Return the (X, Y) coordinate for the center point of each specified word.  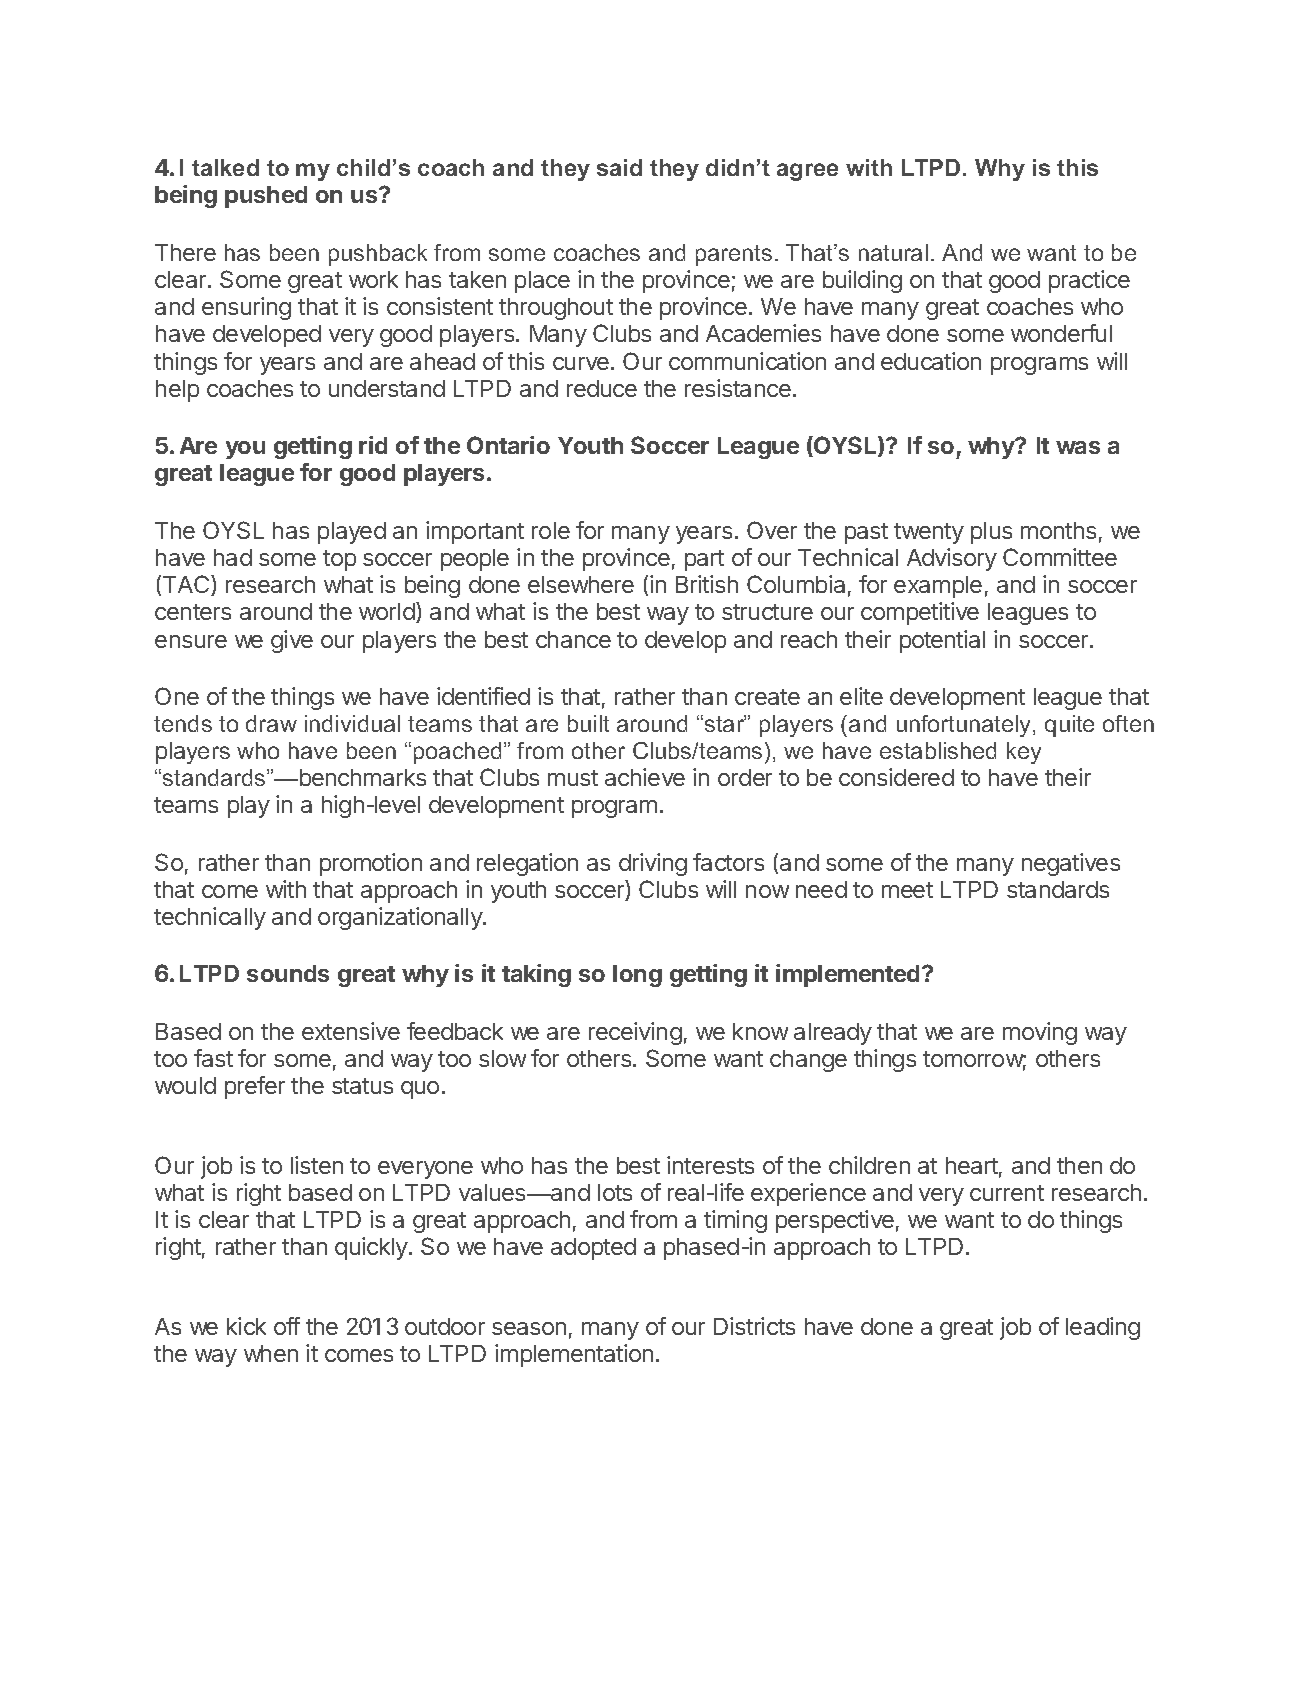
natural (893, 252)
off (287, 1326)
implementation (574, 1355)
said (619, 167)
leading (1103, 1328)
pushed (266, 197)
